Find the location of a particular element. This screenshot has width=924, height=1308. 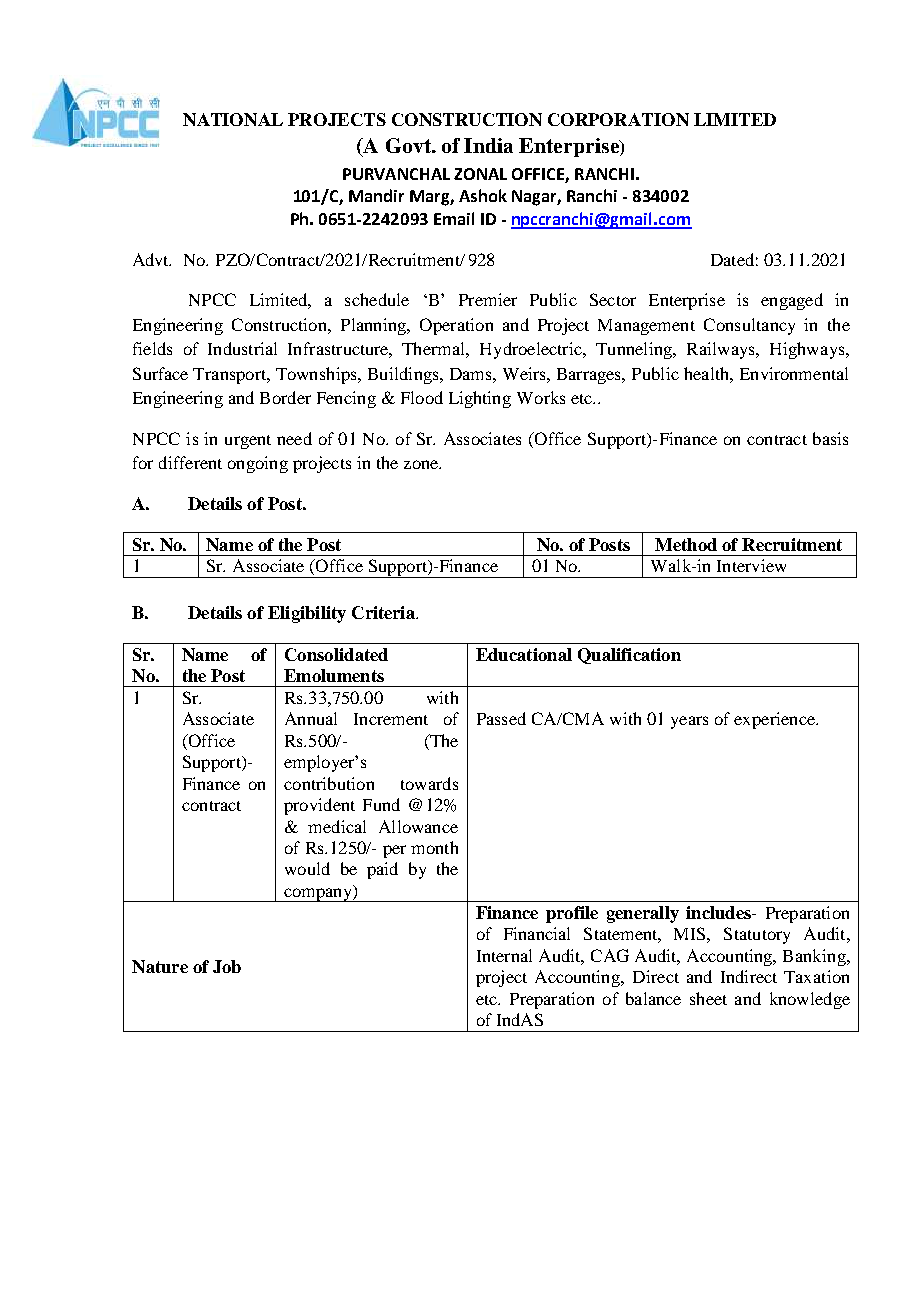

Dams is located at coordinates (472, 374).
